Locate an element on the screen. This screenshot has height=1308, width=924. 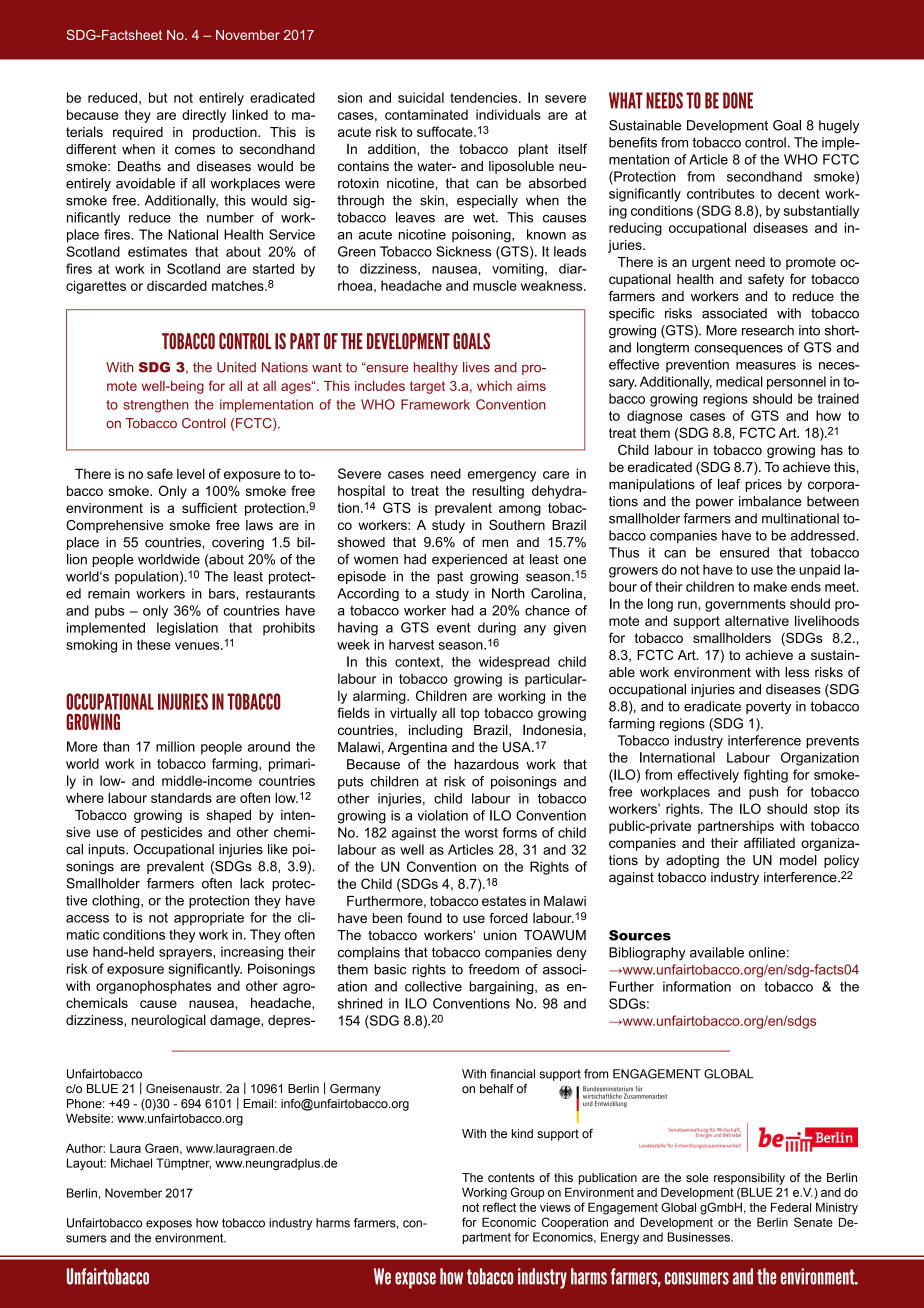
comes is located at coordinates (195, 150).
